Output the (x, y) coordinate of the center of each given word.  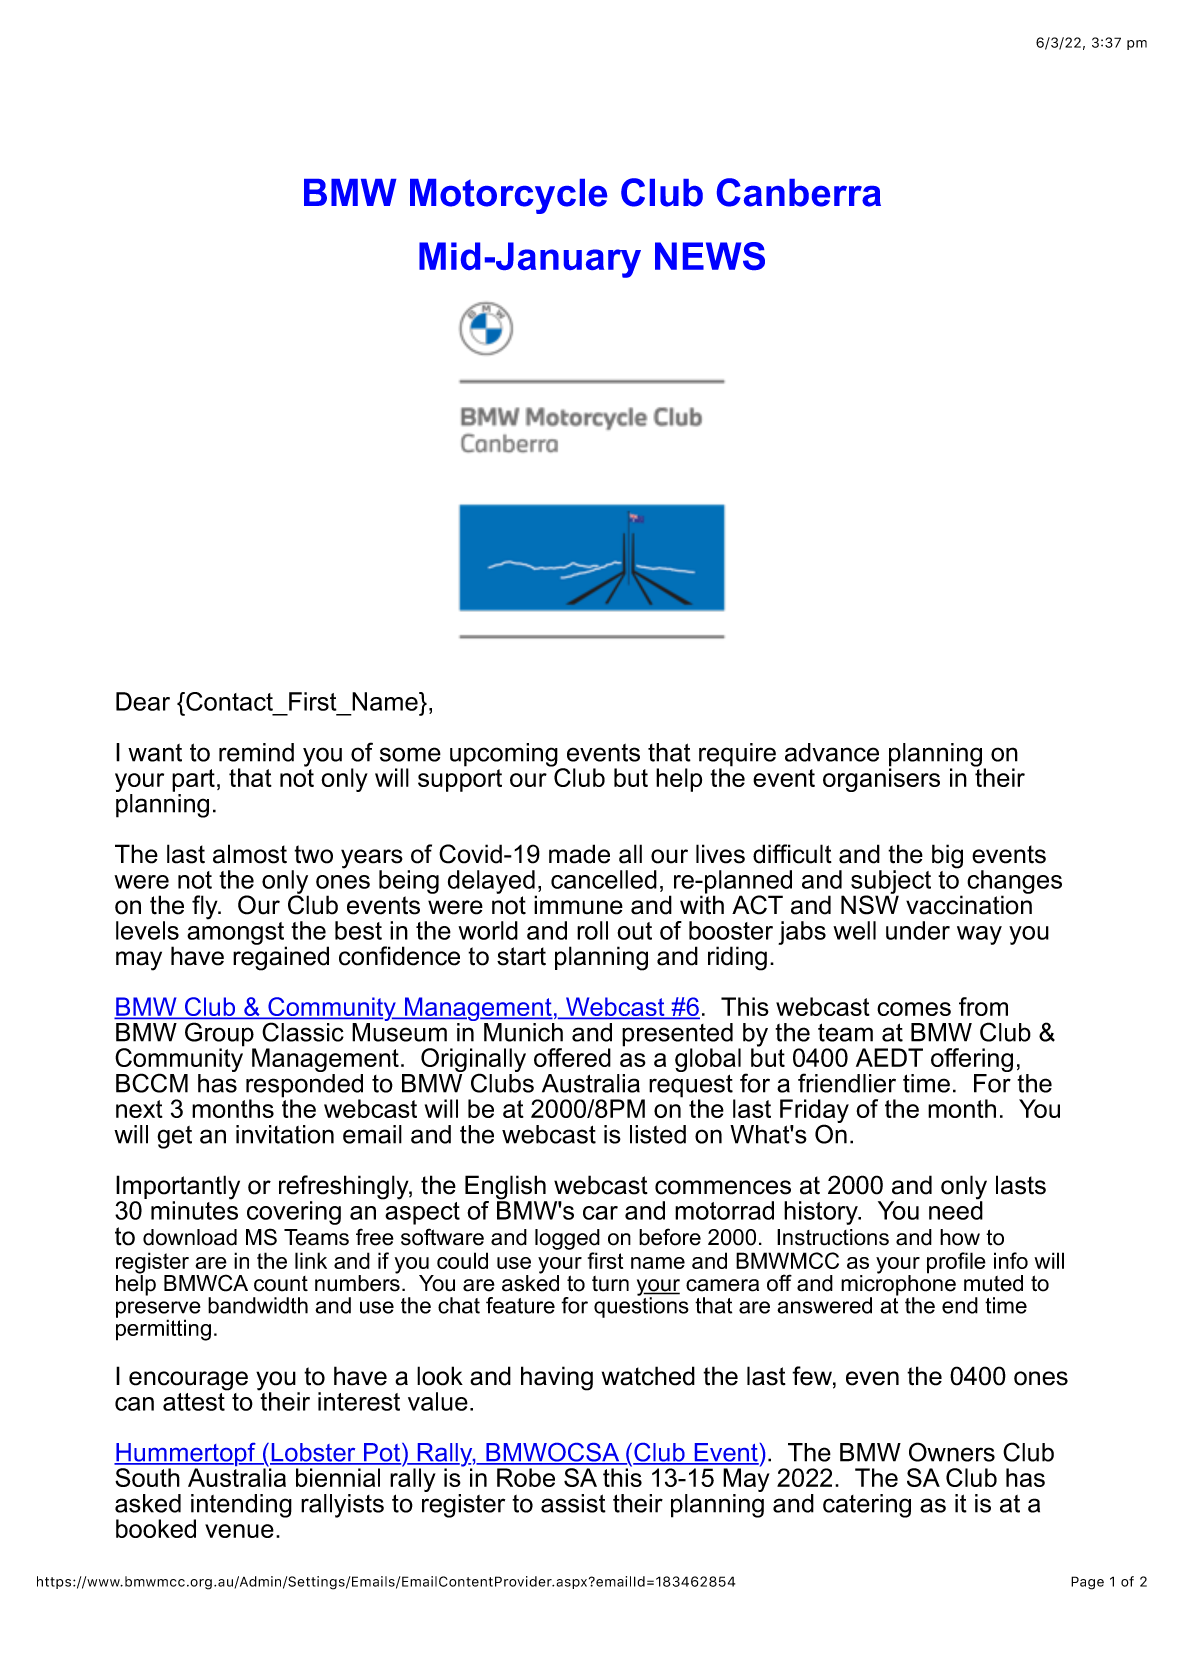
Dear (143, 701)
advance (832, 752)
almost (250, 854)
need (956, 1209)
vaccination (969, 904)
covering (294, 1213)
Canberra (799, 192)
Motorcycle (508, 196)
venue (239, 1531)
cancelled (604, 879)
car (600, 1213)
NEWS (710, 256)
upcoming (504, 755)
